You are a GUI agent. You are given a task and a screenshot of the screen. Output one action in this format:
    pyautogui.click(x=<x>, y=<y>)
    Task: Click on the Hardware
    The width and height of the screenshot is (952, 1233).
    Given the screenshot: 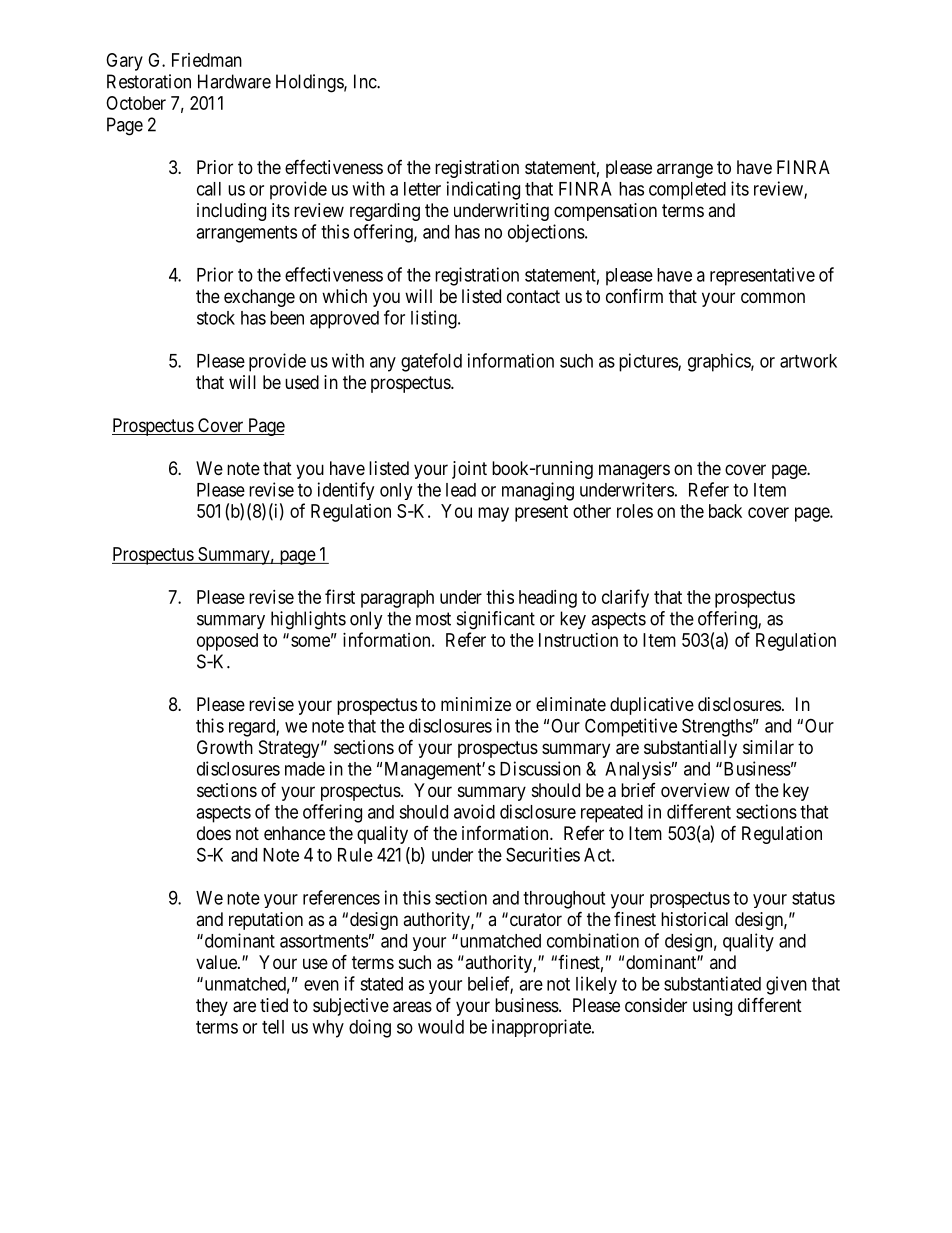 What is the action you would take?
    pyautogui.click(x=234, y=81)
